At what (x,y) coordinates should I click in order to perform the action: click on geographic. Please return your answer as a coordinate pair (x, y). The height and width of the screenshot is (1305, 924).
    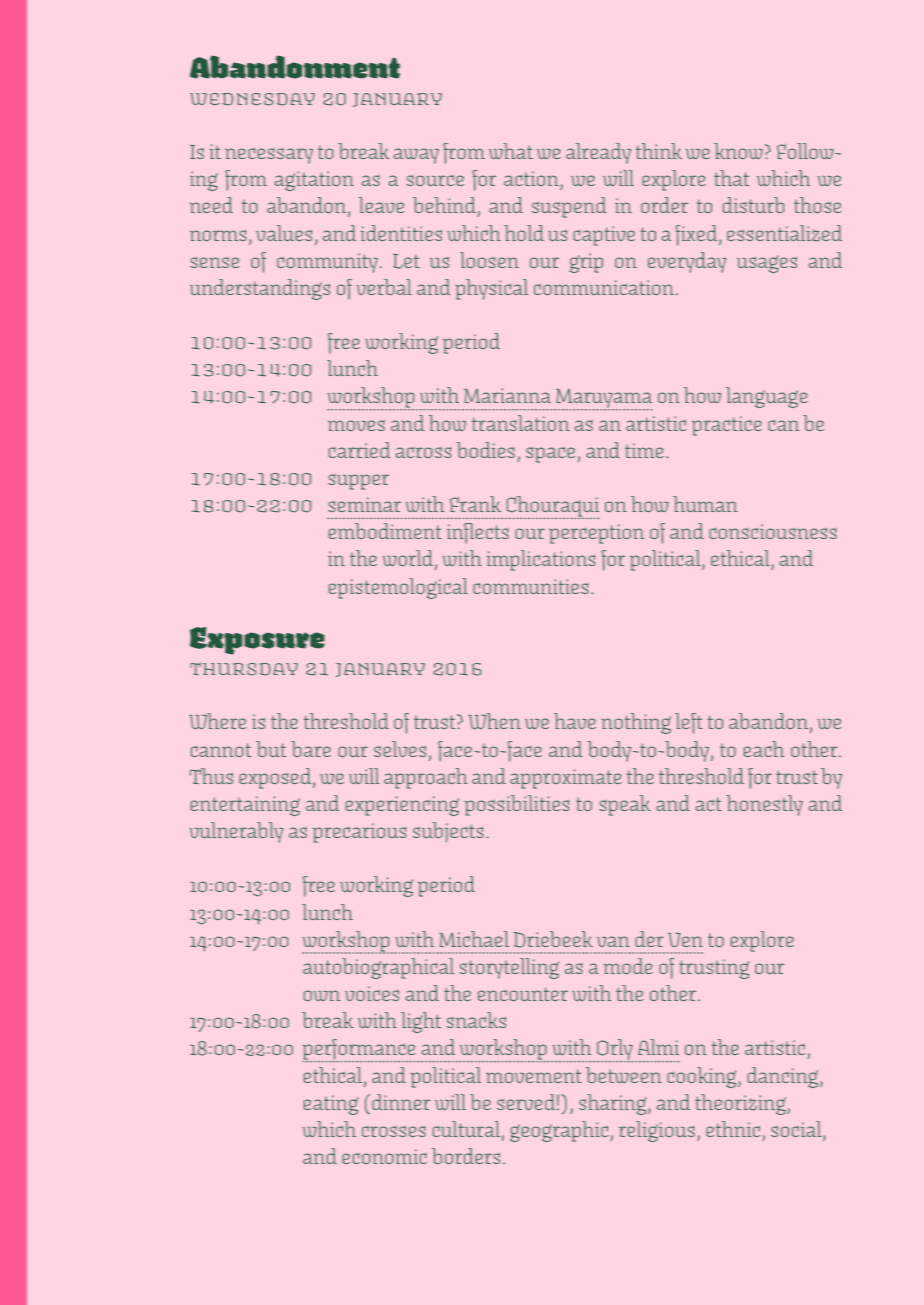
    Looking at the image, I should click on (560, 1131).
